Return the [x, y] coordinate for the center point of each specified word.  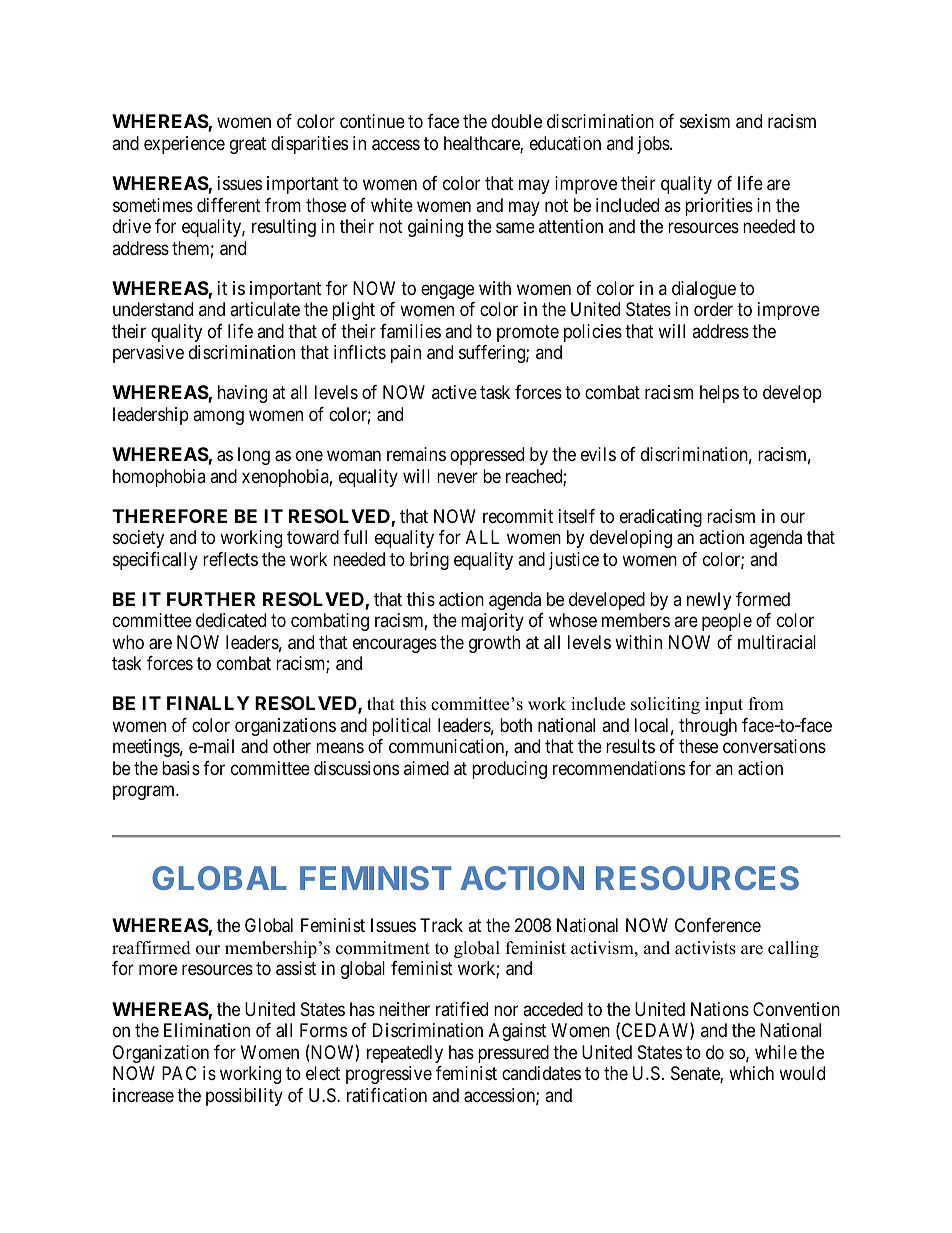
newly [709, 601]
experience [184, 145]
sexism [705, 121]
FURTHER [211, 599]
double [516, 121]
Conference [718, 925]
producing [509, 770]
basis [181, 768]
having [242, 394]
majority [492, 622]
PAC [179, 1073]
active [454, 392]
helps [719, 394]
